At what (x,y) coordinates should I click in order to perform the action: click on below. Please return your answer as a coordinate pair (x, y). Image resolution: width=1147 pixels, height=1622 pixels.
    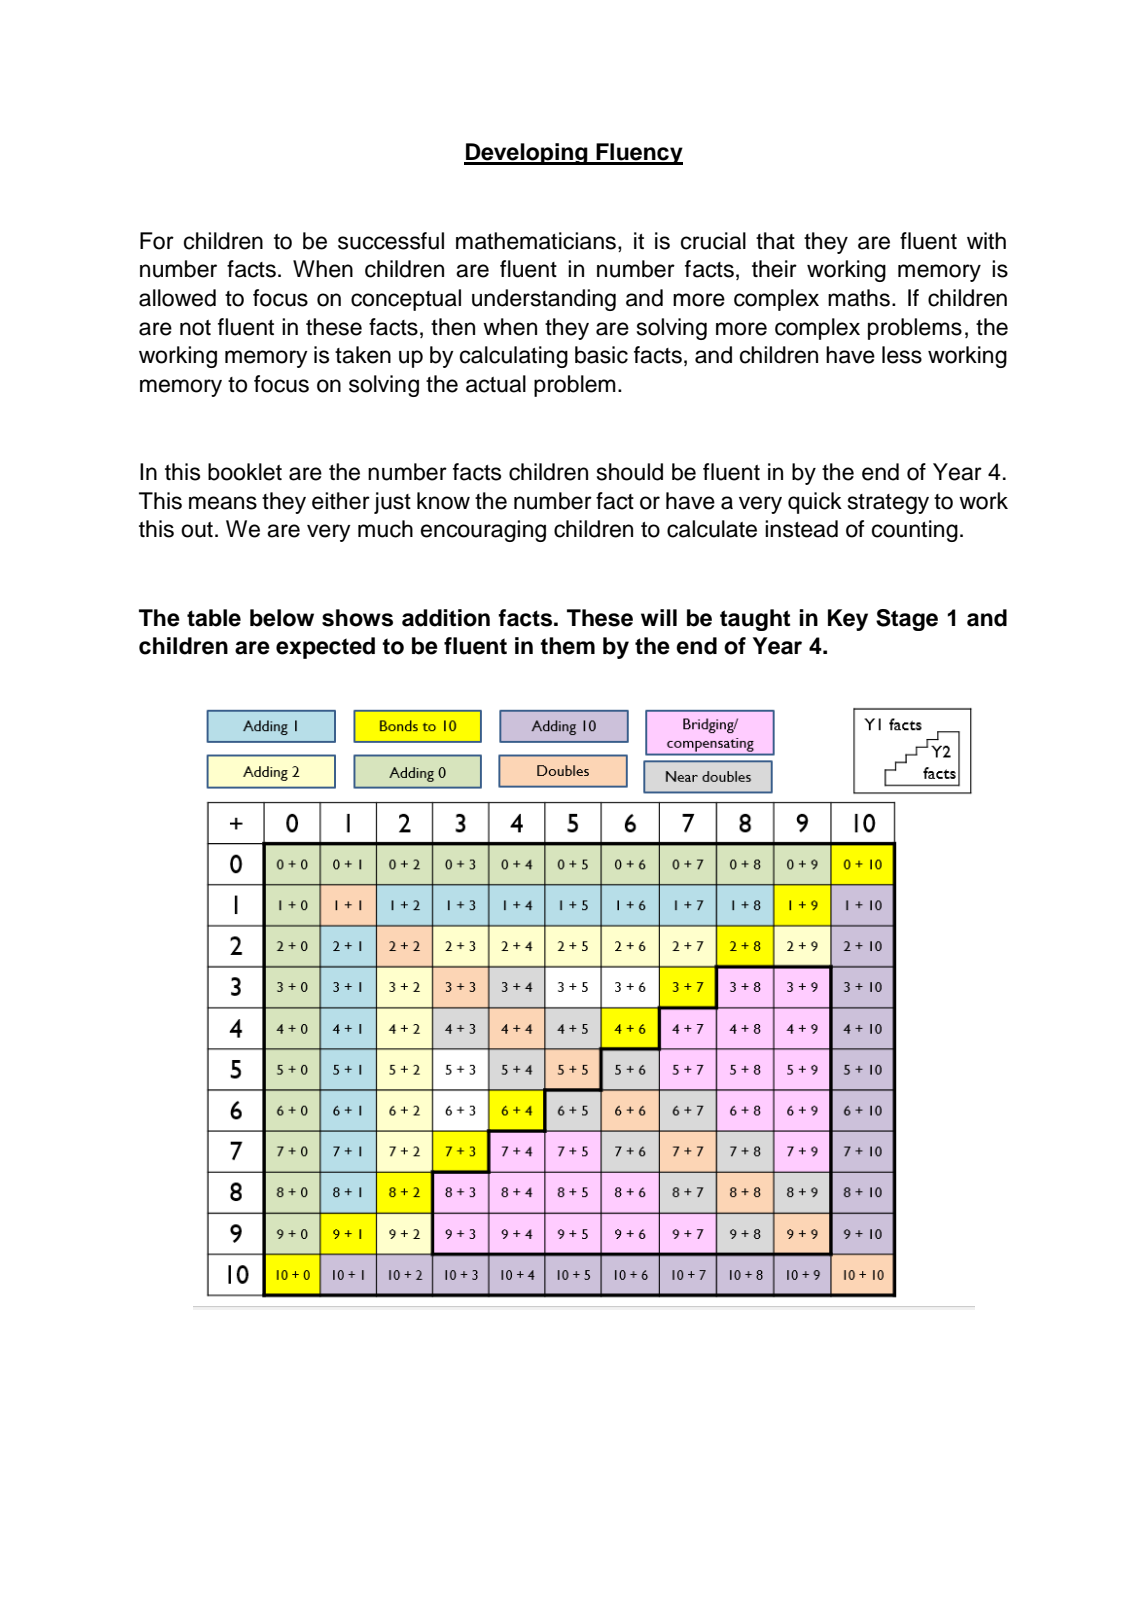
    Looking at the image, I should click on (282, 618).
